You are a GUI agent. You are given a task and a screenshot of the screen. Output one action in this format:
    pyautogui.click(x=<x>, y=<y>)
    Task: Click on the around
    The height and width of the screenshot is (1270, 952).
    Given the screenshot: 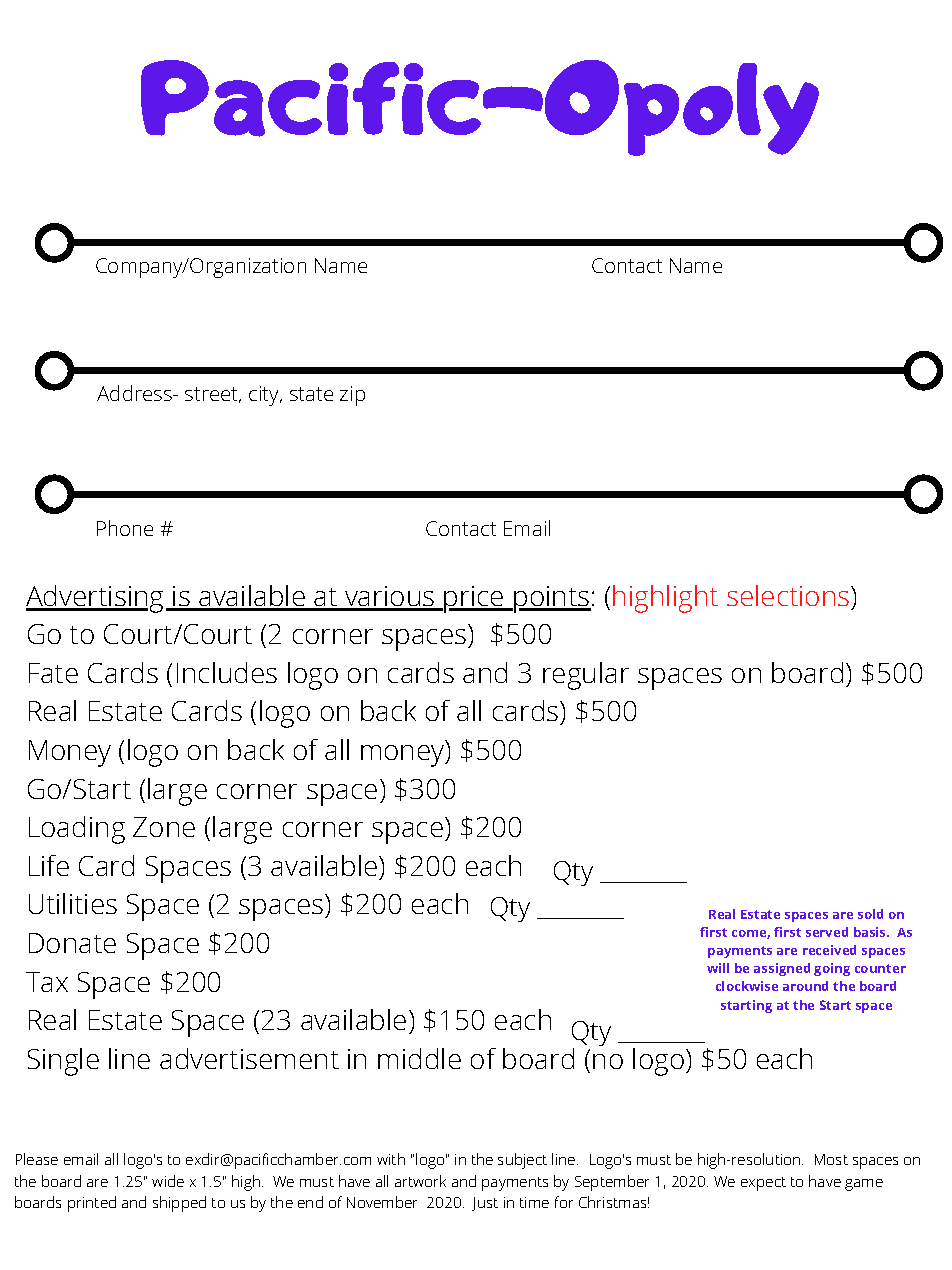 What is the action you would take?
    pyautogui.click(x=805, y=986)
